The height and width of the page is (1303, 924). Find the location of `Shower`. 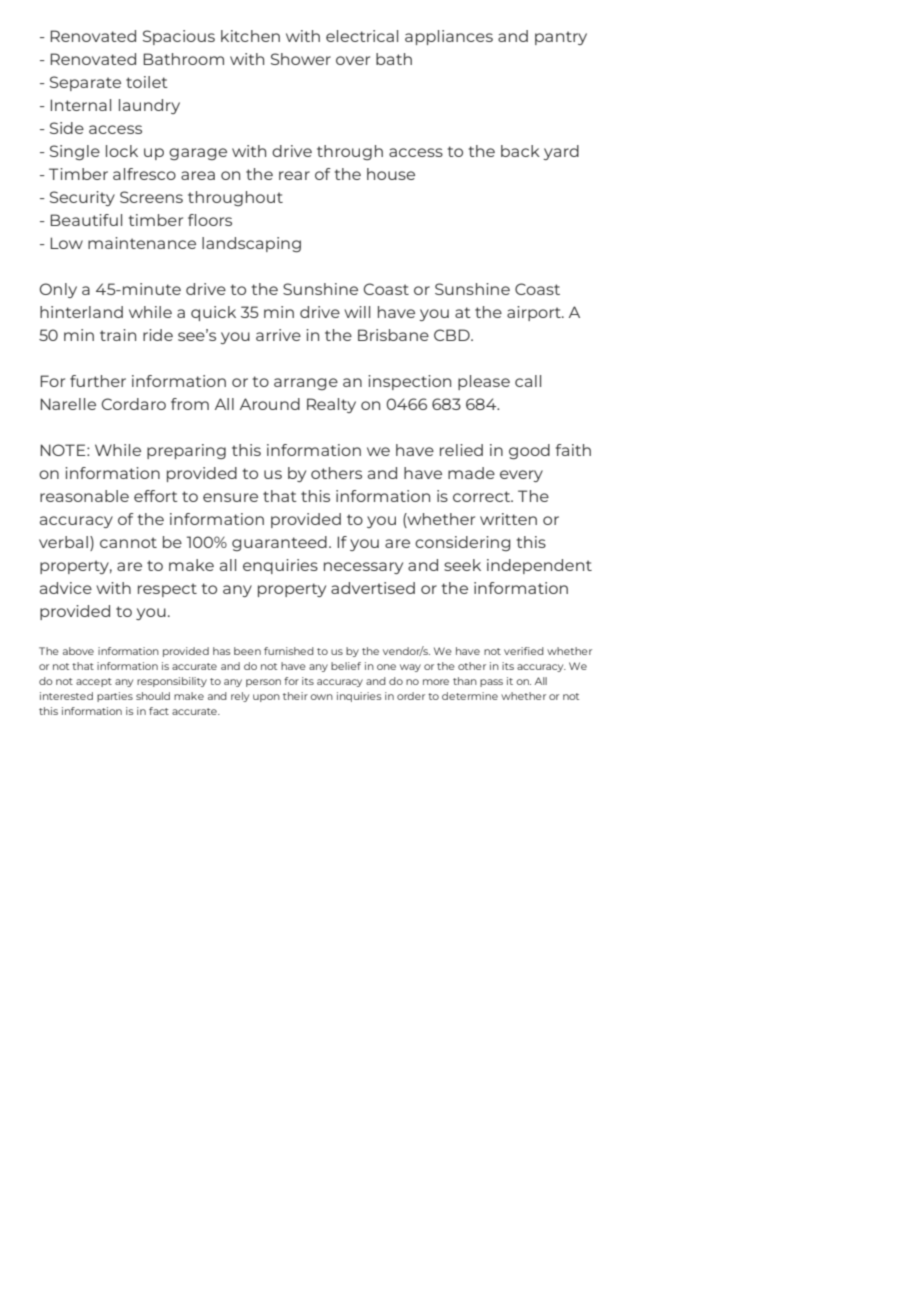

Shower is located at coordinates (301, 59).
